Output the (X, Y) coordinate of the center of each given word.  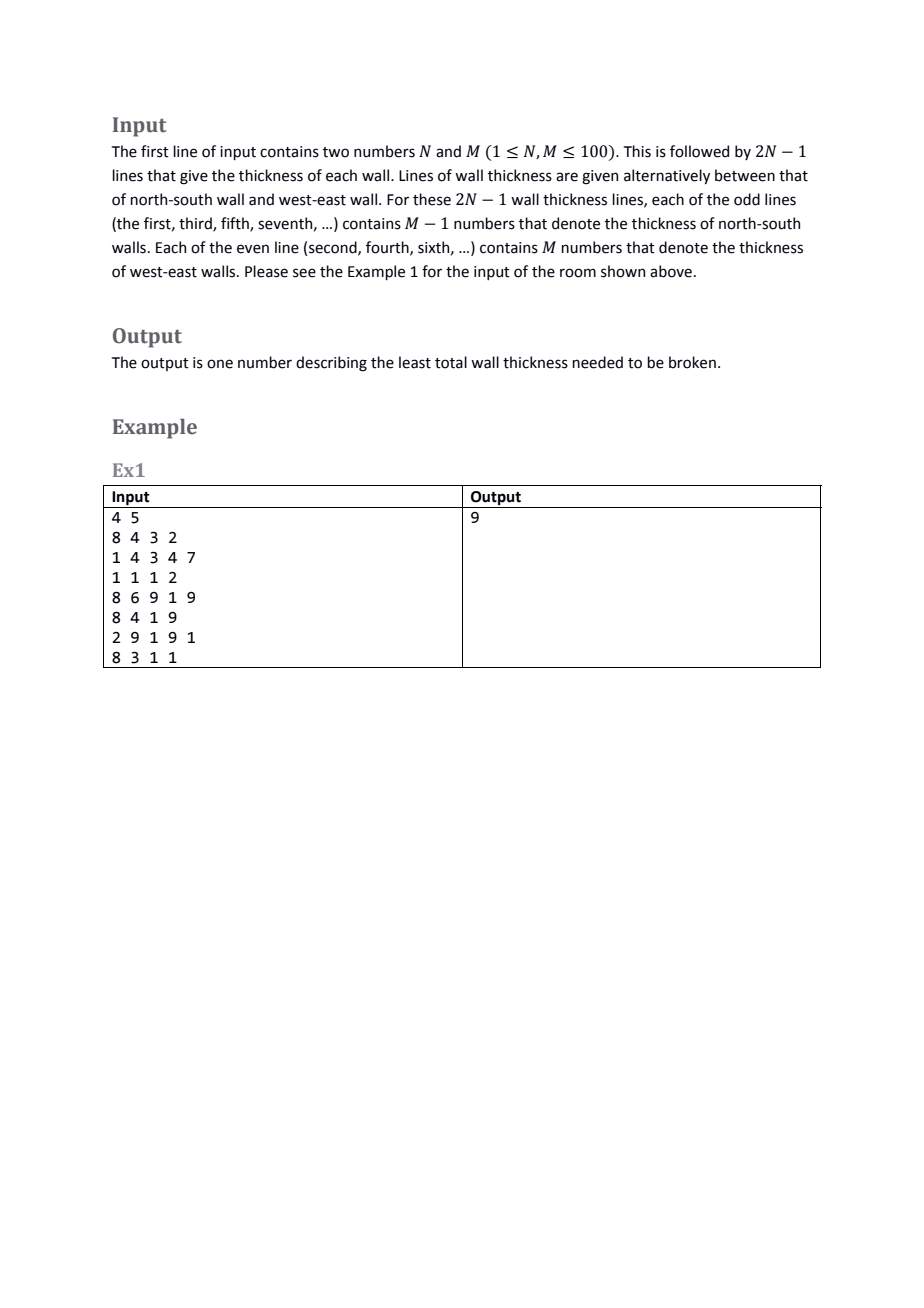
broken (692, 362)
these (432, 199)
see (304, 273)
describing (331, 364)
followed (699, 151)
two (336, 152)
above (671, 271)
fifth (236, 224)
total (451, 362)
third (196, 224)
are (567, 177)
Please (266, 271)
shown (623, 271)
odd (747, 199)
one (220, 364)
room (578, 273)
